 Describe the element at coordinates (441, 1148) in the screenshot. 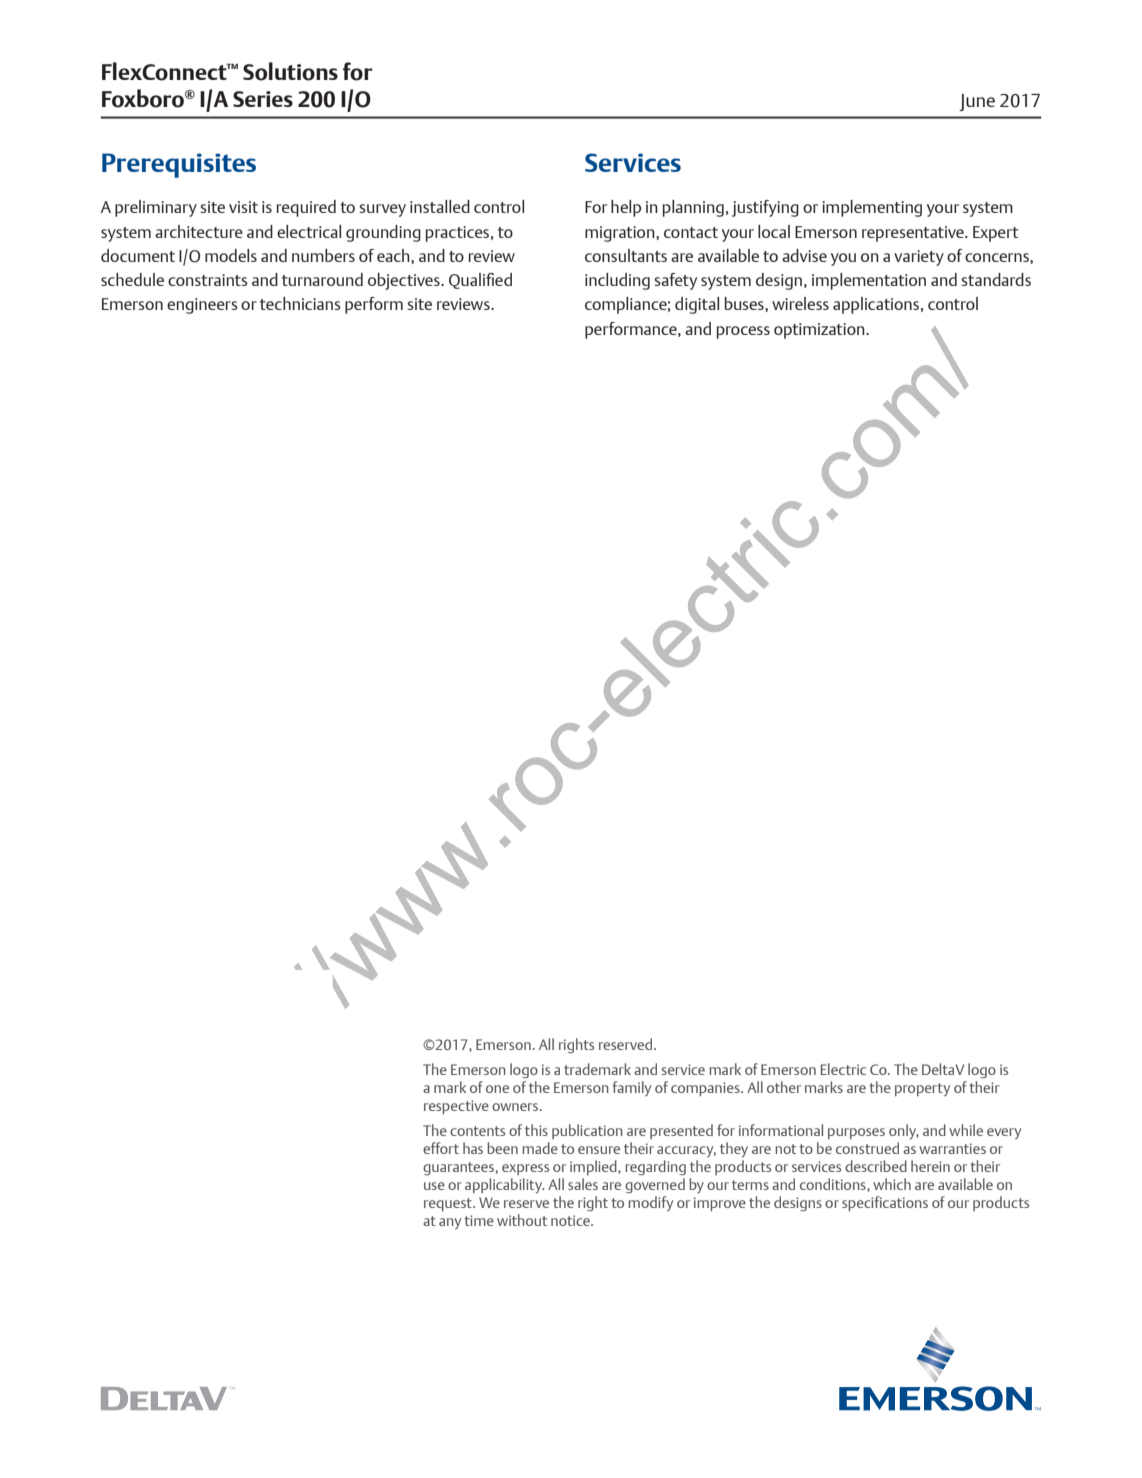

I see `effort` at that location.
